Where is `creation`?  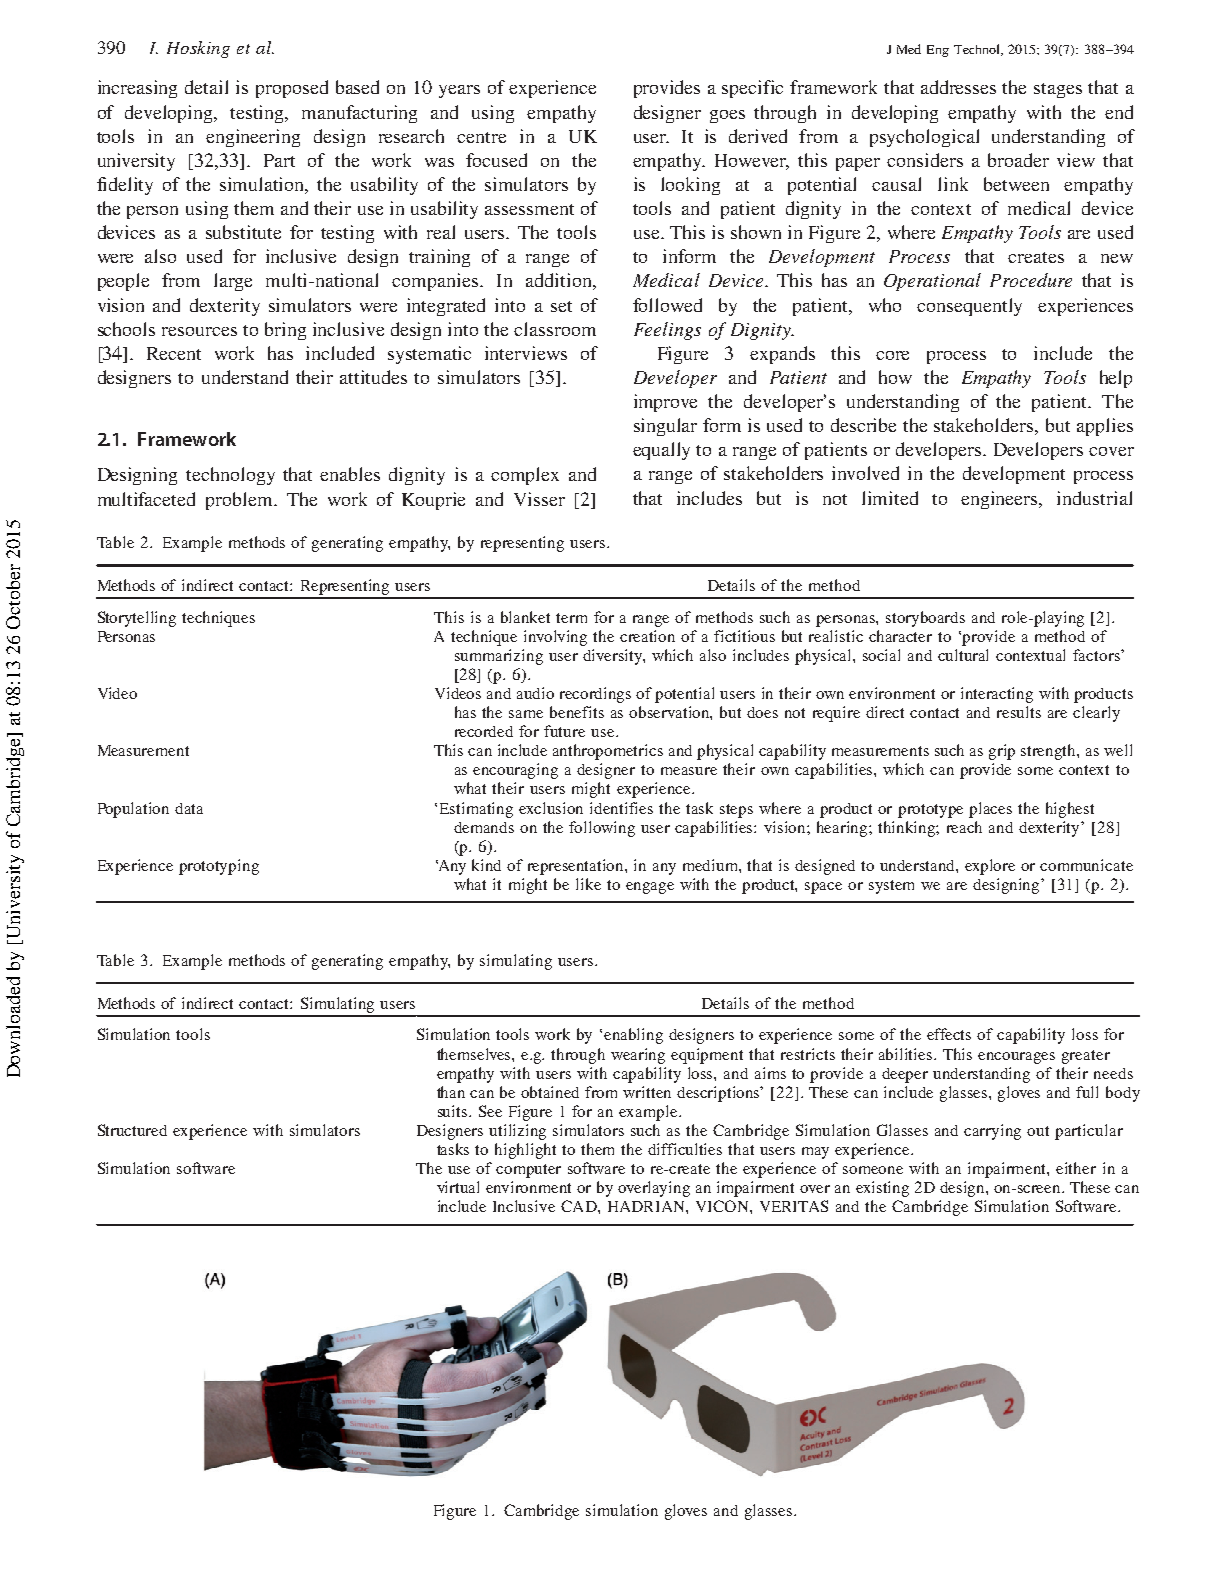 creation is located at coordinates (647, 636).
